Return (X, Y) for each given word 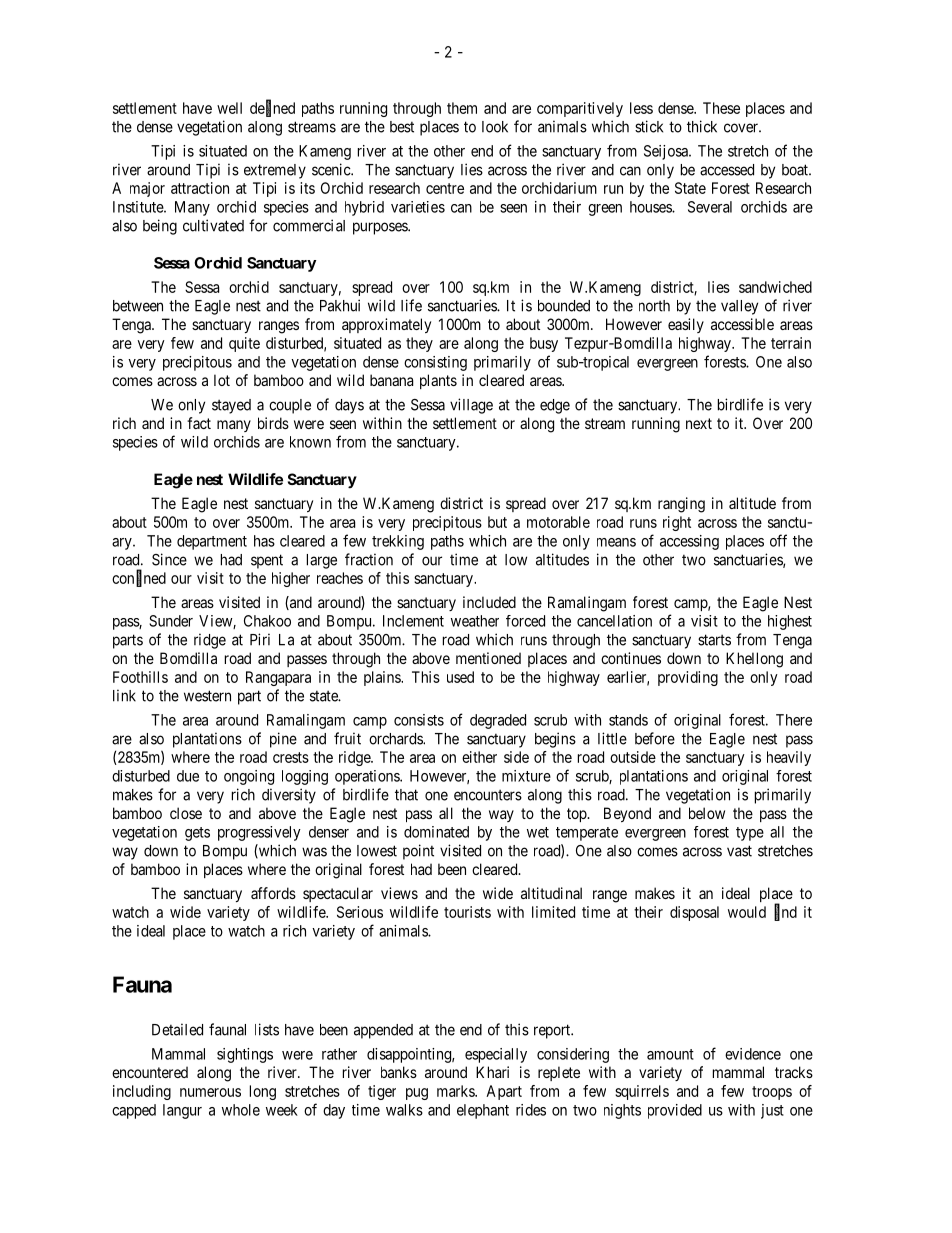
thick (702, 126)
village (471, 406)
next (699, 423)
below (707, 813)
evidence (753, 1054)
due (188, 776)
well (229, 108)
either (479, 757)
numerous (210, 1092)
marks (456, 1091)
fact (199, 423)
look (495, 127)
